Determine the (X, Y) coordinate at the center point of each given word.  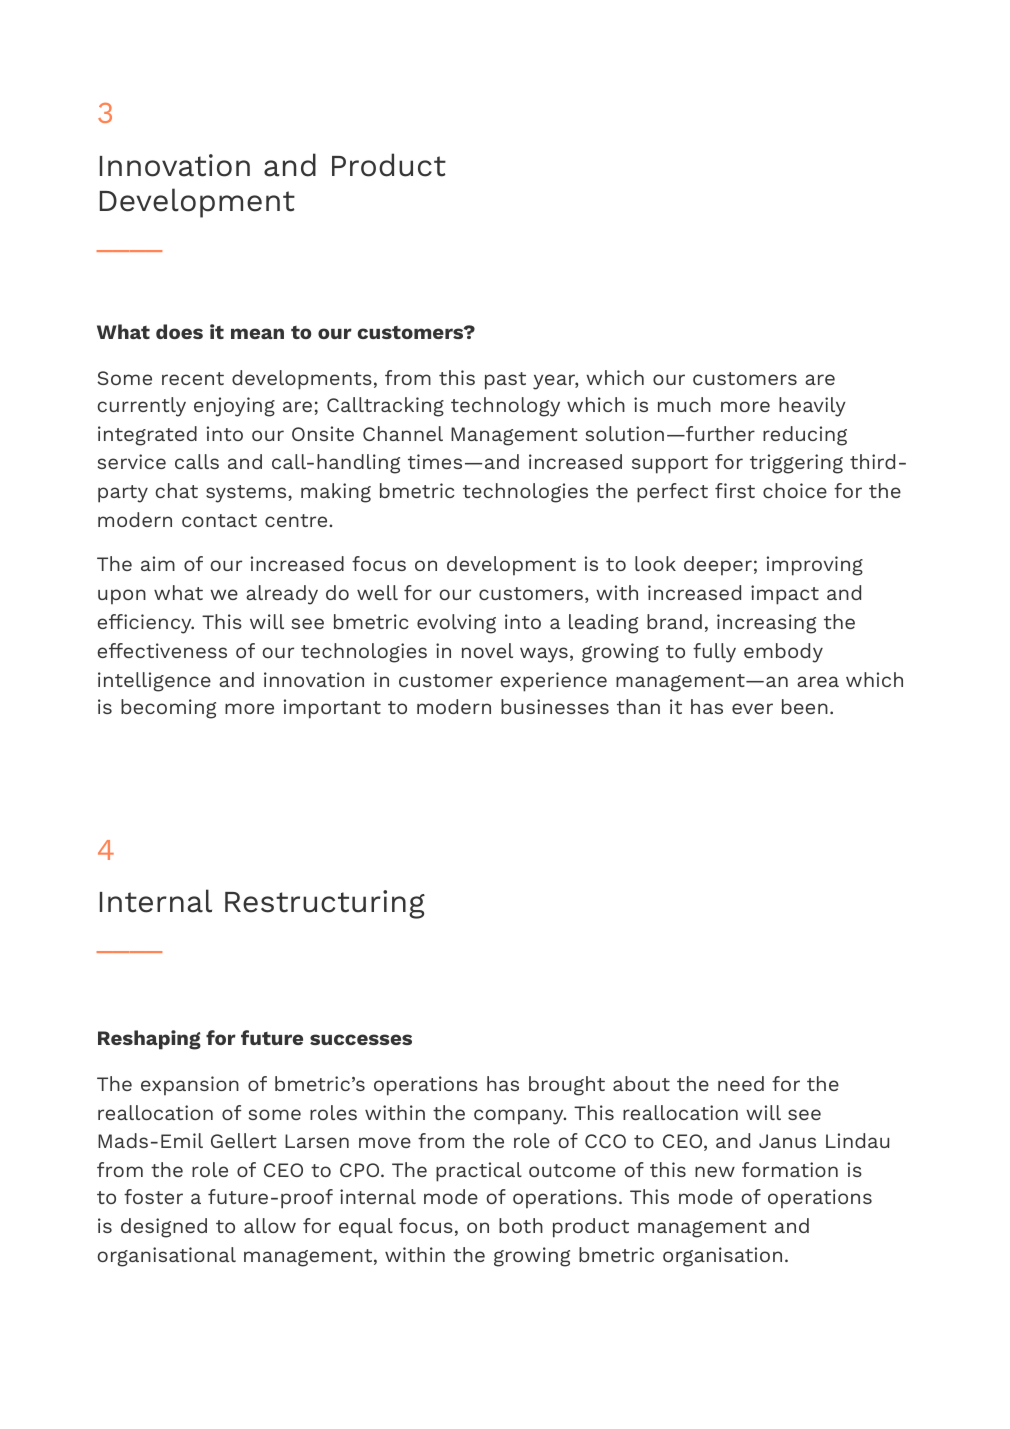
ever (752, 708)
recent (193, 378)
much (684, 404)
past (505, 381)
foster (153, 1196)
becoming (168, 709)
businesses (555, 706)
